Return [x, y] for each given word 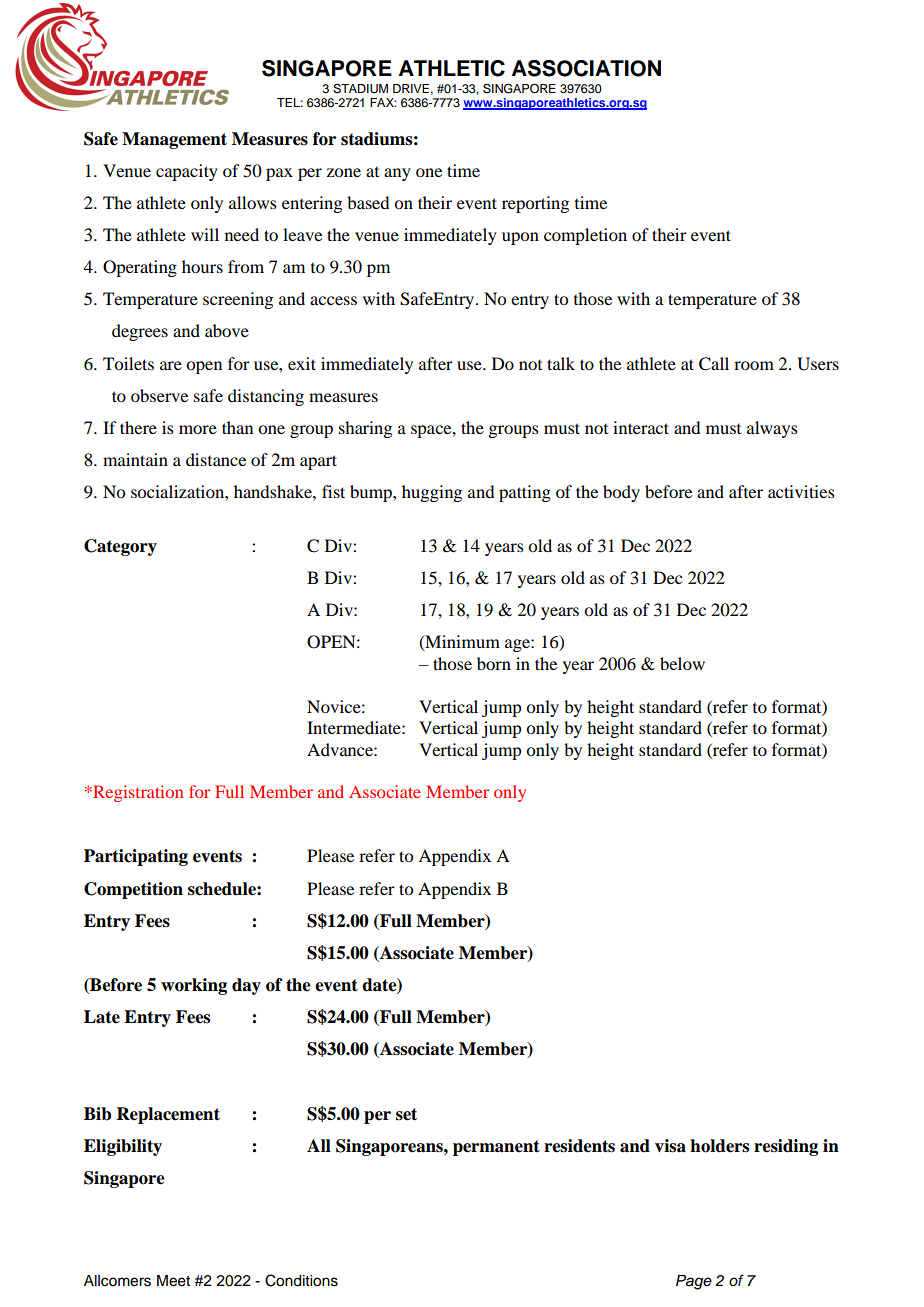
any [397, 174]
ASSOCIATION [586, 68]
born [494, 663]
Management [174, 140]
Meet [173, 1281]
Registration [137, 793]
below [682, 663]
